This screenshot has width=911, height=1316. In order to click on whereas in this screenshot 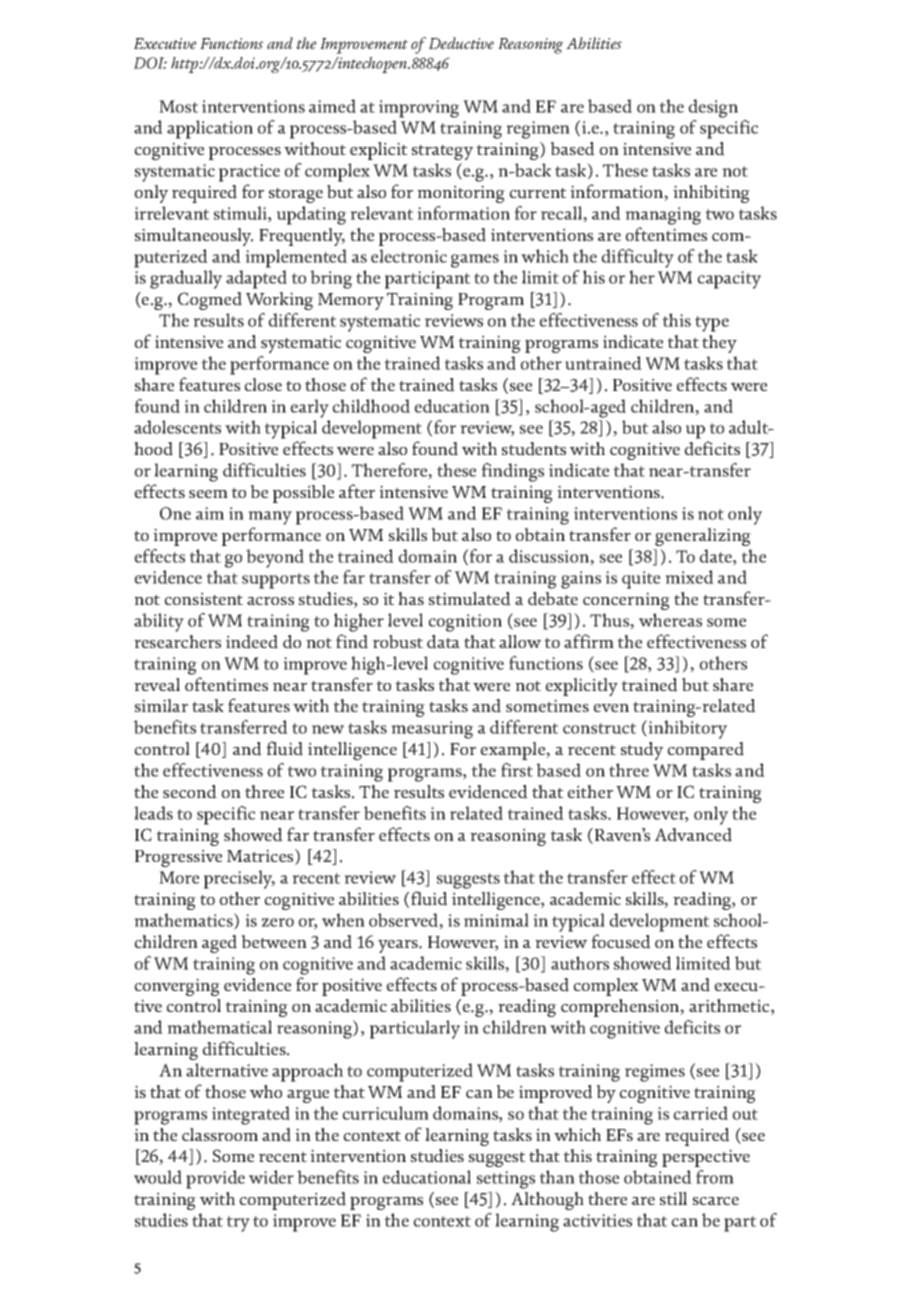, I will do `click(670, 620)`.
